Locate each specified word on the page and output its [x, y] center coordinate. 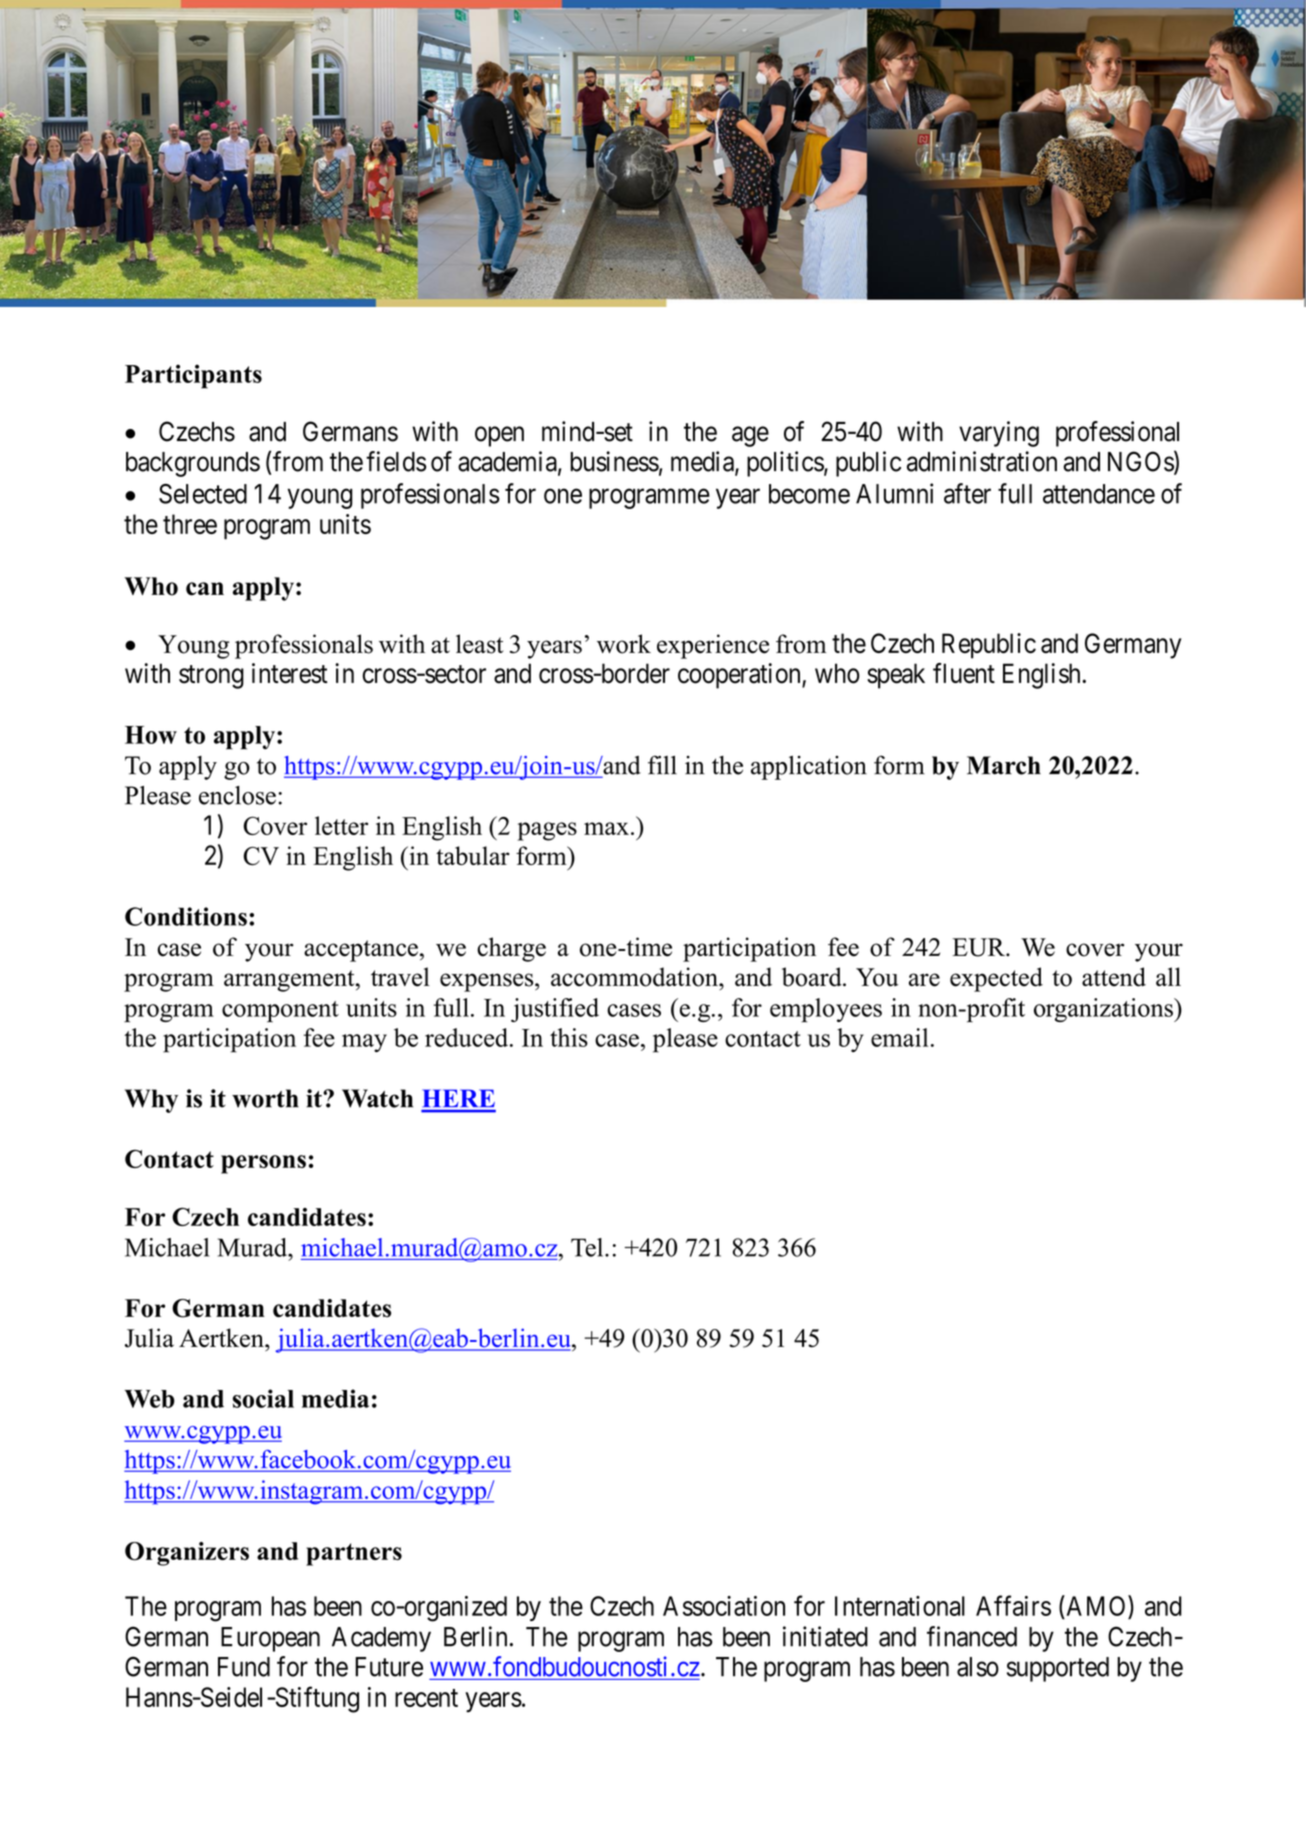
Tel [588, 1247]
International [900, 1606]
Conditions [186, 916]
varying [999, 434]
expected [996, 979]
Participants [193, 376]
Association [724, 1606]
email [900, 1037]
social [263, 1398]
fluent [964, 673]
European [270, 1639]
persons [263, 1164]
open [499, 436]
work [624, 644]
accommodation [635, 977]
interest [290, 673]
